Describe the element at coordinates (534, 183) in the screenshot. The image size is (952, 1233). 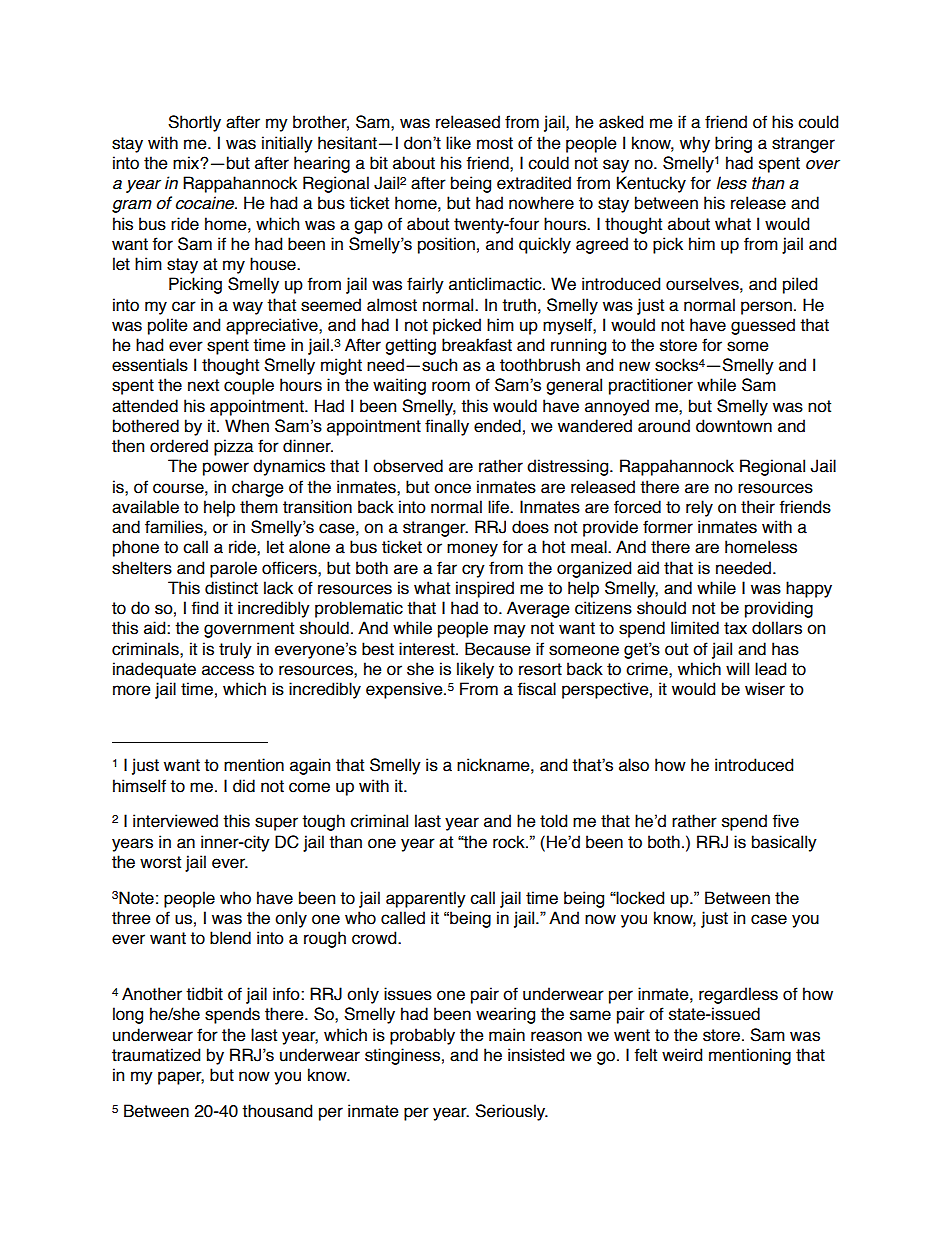
I see `extradited` at that location.
